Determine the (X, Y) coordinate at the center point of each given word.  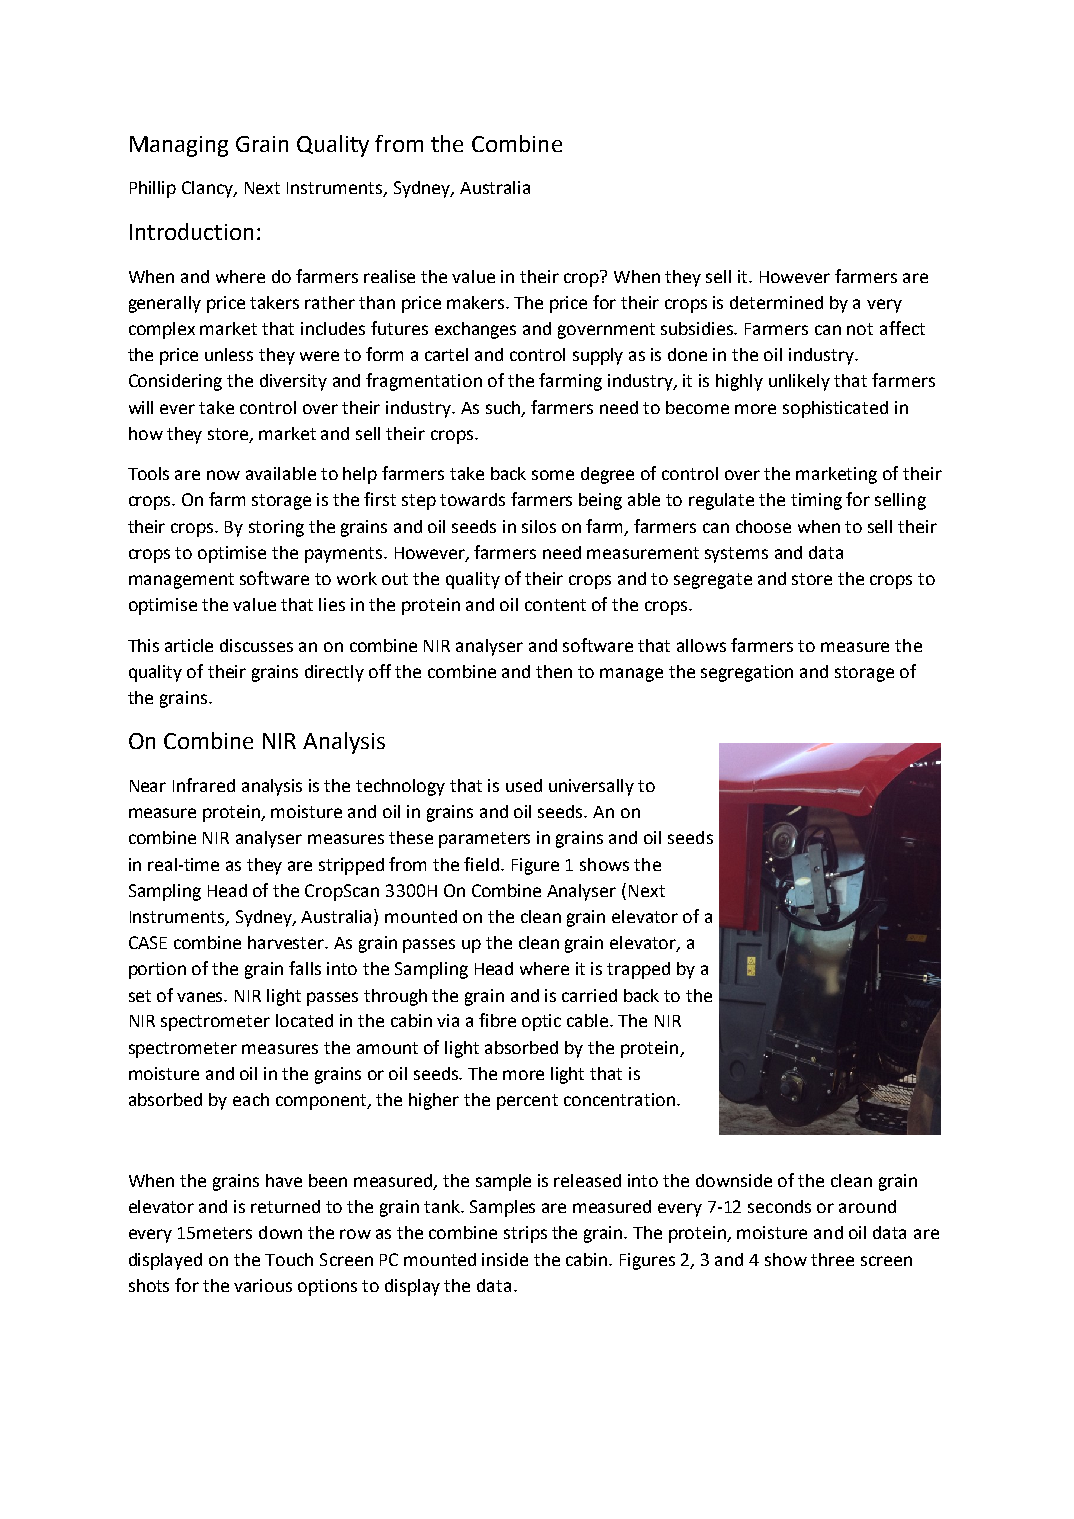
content (555, 605)
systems (736, 555)
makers (477, 302)
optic (541, 1022)
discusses (256, 645)
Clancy (209, 189)
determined (776, 302)
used (524, 785)
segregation (747, 673)
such (504, 408)
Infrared (204, 785)
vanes (201, 997)
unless (229, 354)
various (263, 1285)
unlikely (799, 382)
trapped (638, 970)
